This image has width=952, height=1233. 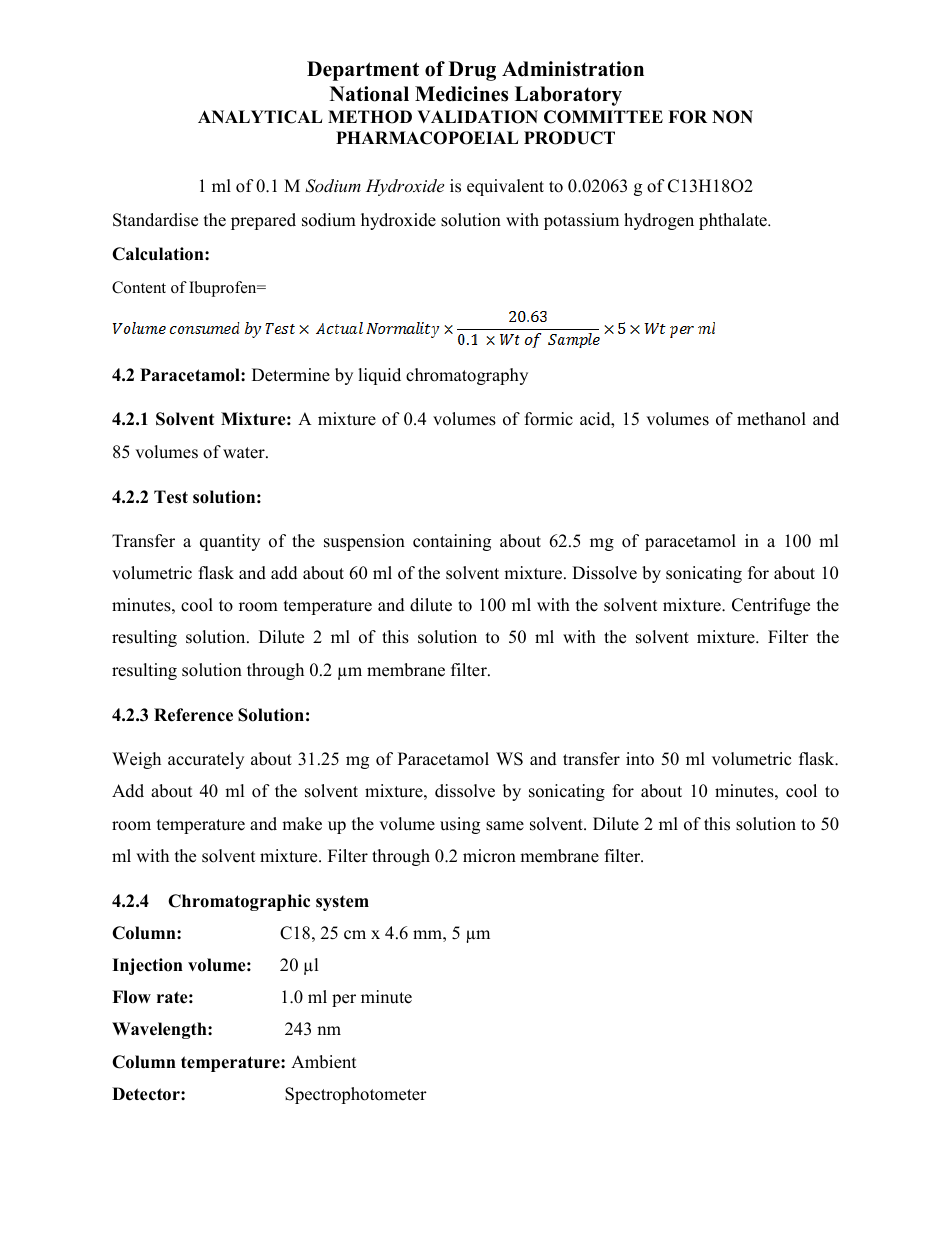 What do you see at coordinates (640, 759) in the image?
I see `into` at bounding box center [640, 759].
